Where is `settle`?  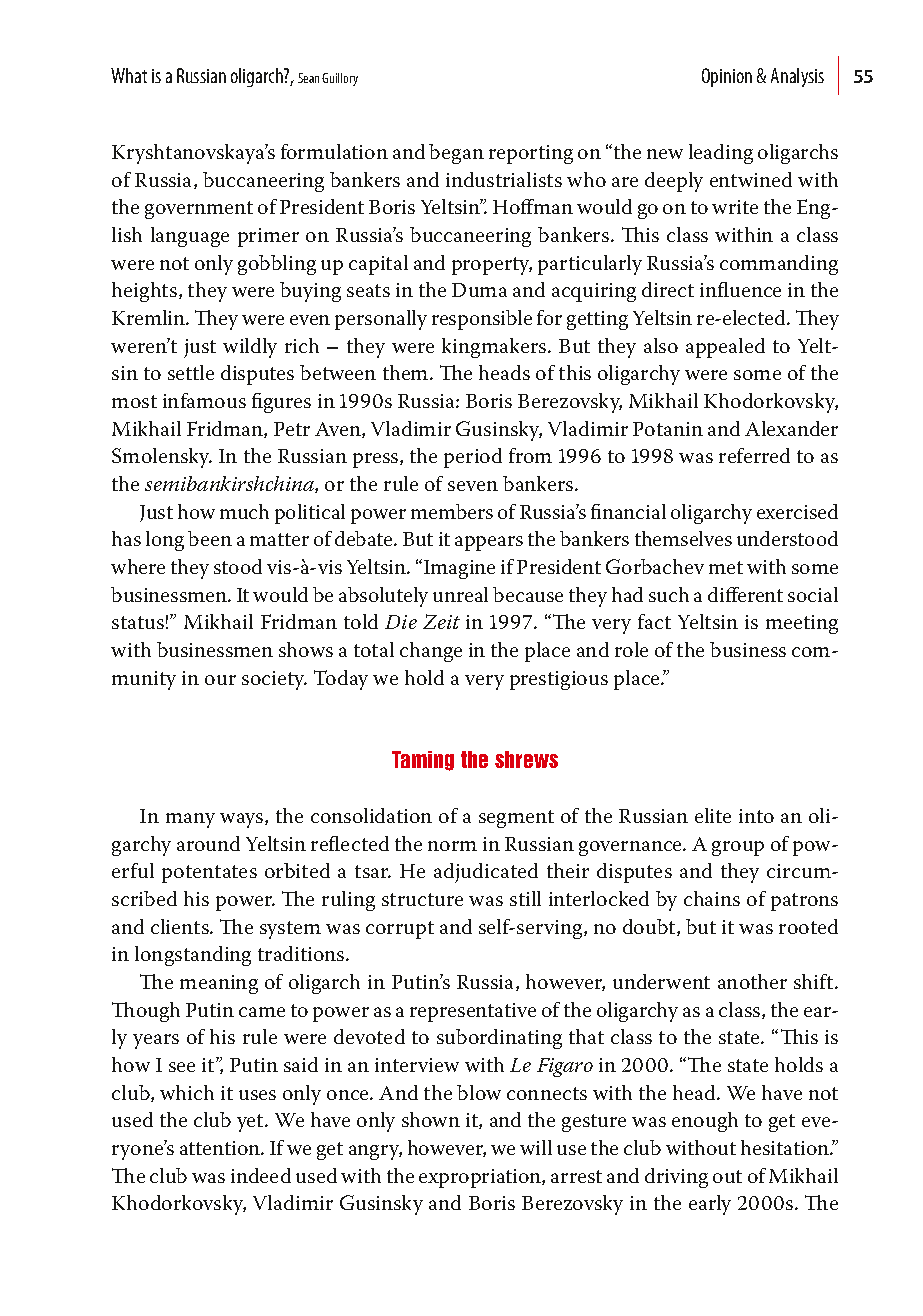 settle is located at coordinates (191, 372).
